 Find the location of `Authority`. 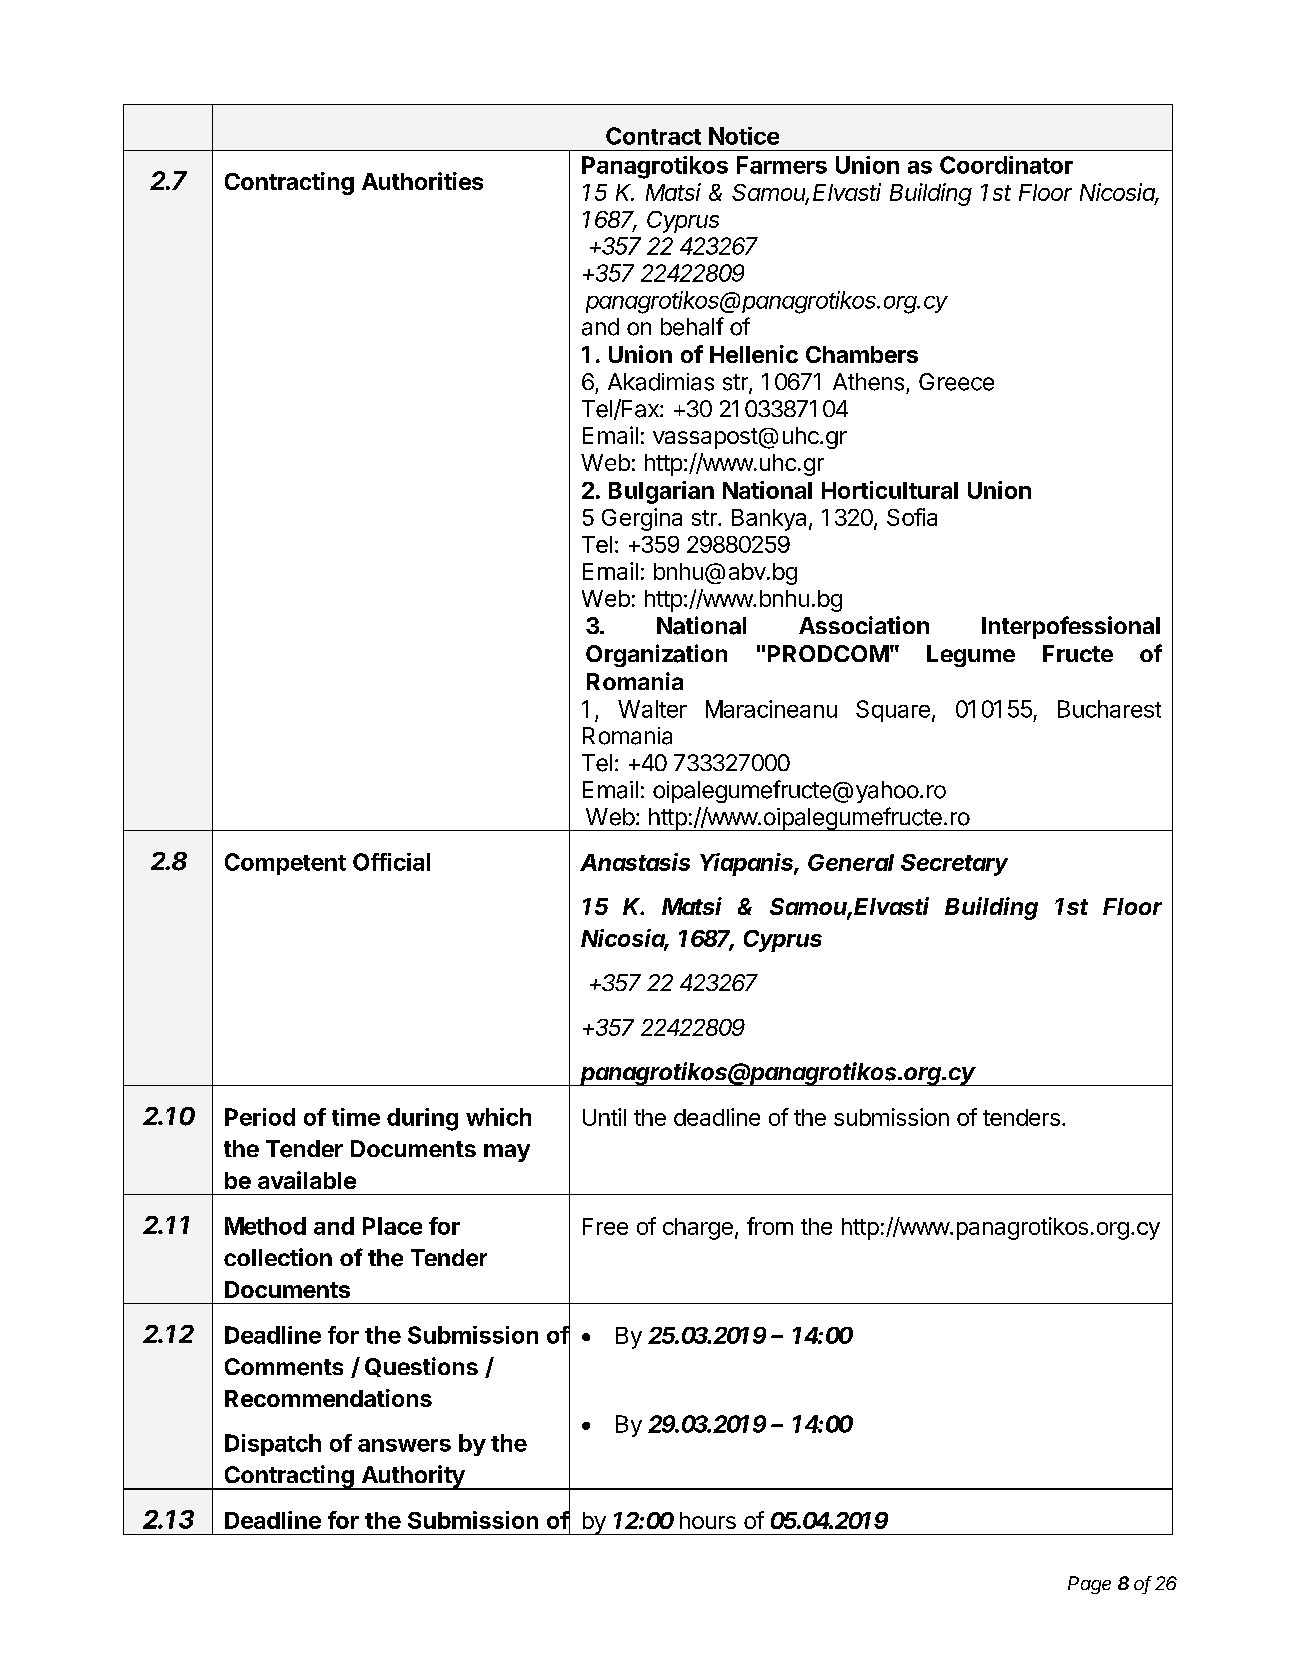

Authority is located at coordinates (413, 1477).
